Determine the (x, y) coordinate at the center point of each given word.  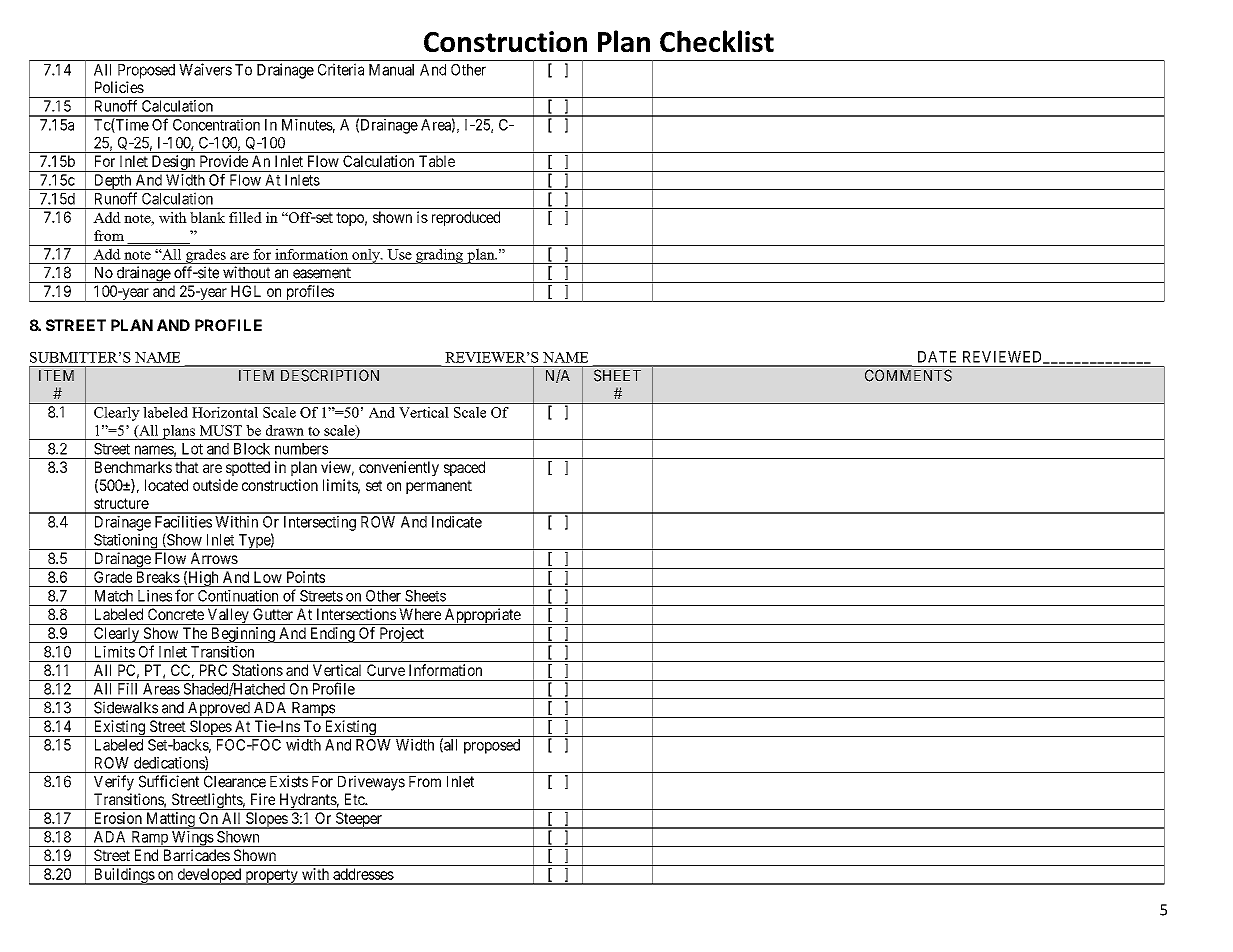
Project (401, 635)
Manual (391, 70)
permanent (439, 487)
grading (439, 256)
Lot (192, 449)
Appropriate (482, 616)
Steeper (358, 820)
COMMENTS (908, 375)
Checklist (717, 41)
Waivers (205, 69)
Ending (332, 635)
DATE (937, 357)
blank (207, 217)
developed (209, 876)
